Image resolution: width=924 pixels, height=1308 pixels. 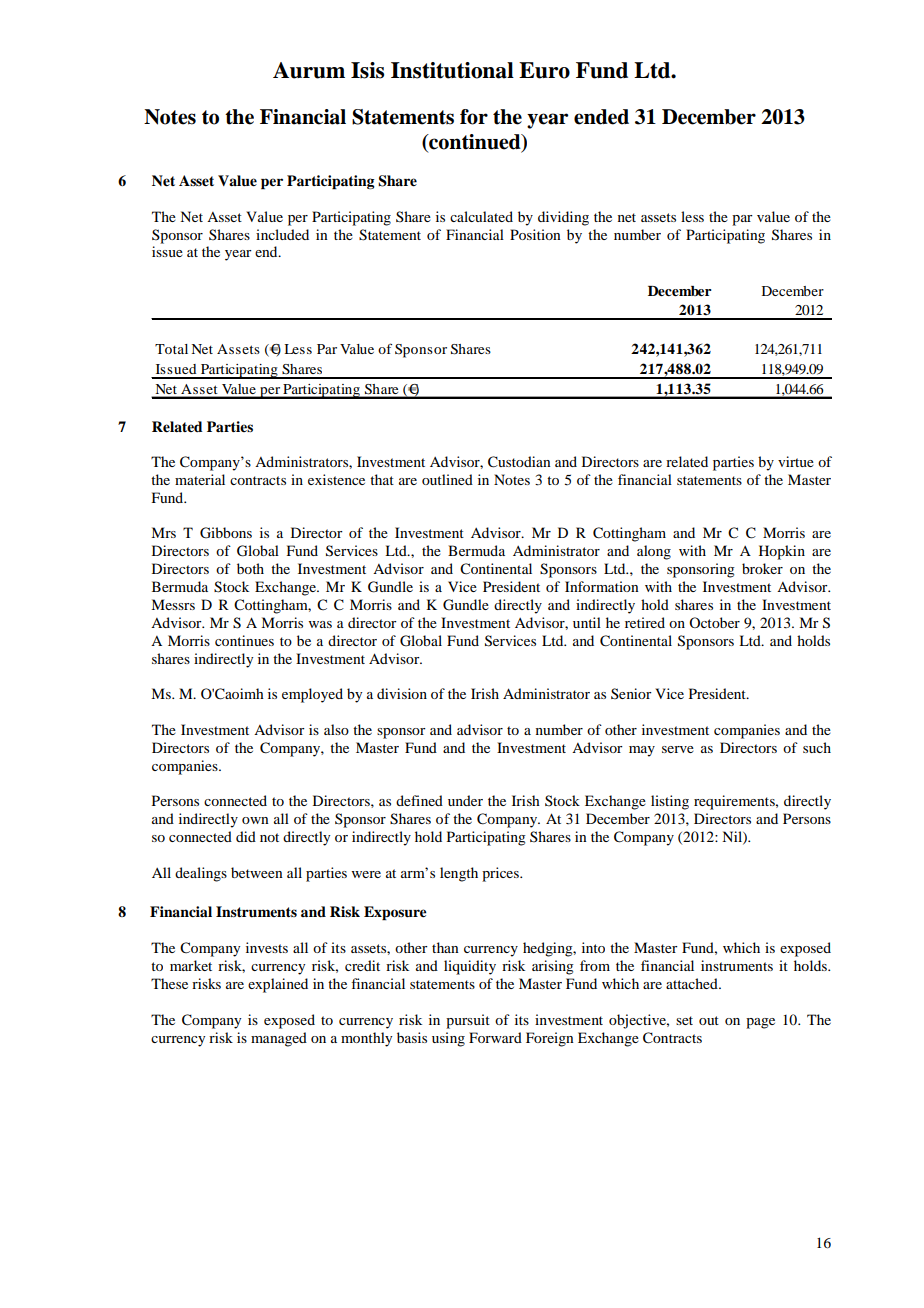 I want to click on virtue, so click(x=796, y=461).
